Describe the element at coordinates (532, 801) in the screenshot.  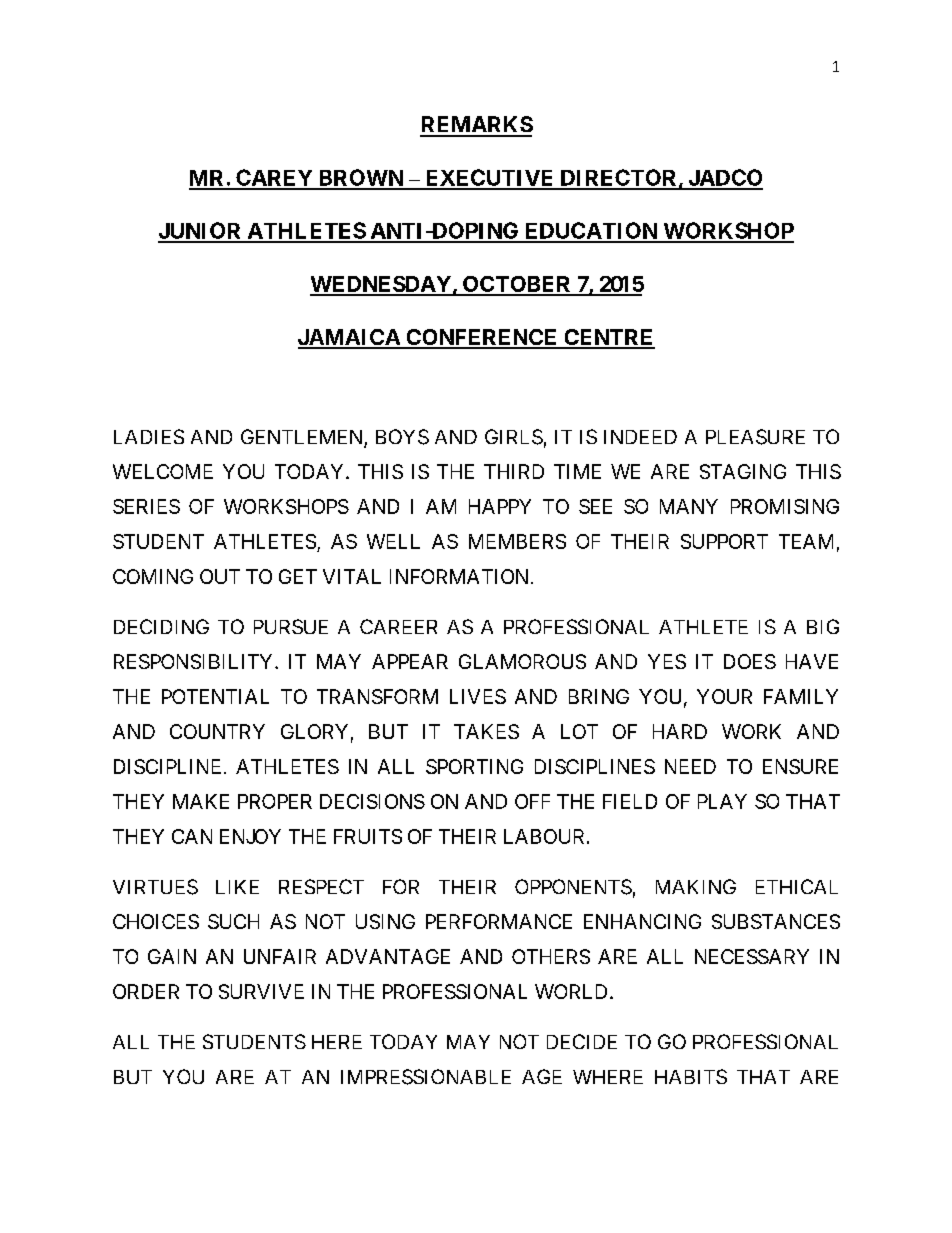
I see `OFF` at that location.
